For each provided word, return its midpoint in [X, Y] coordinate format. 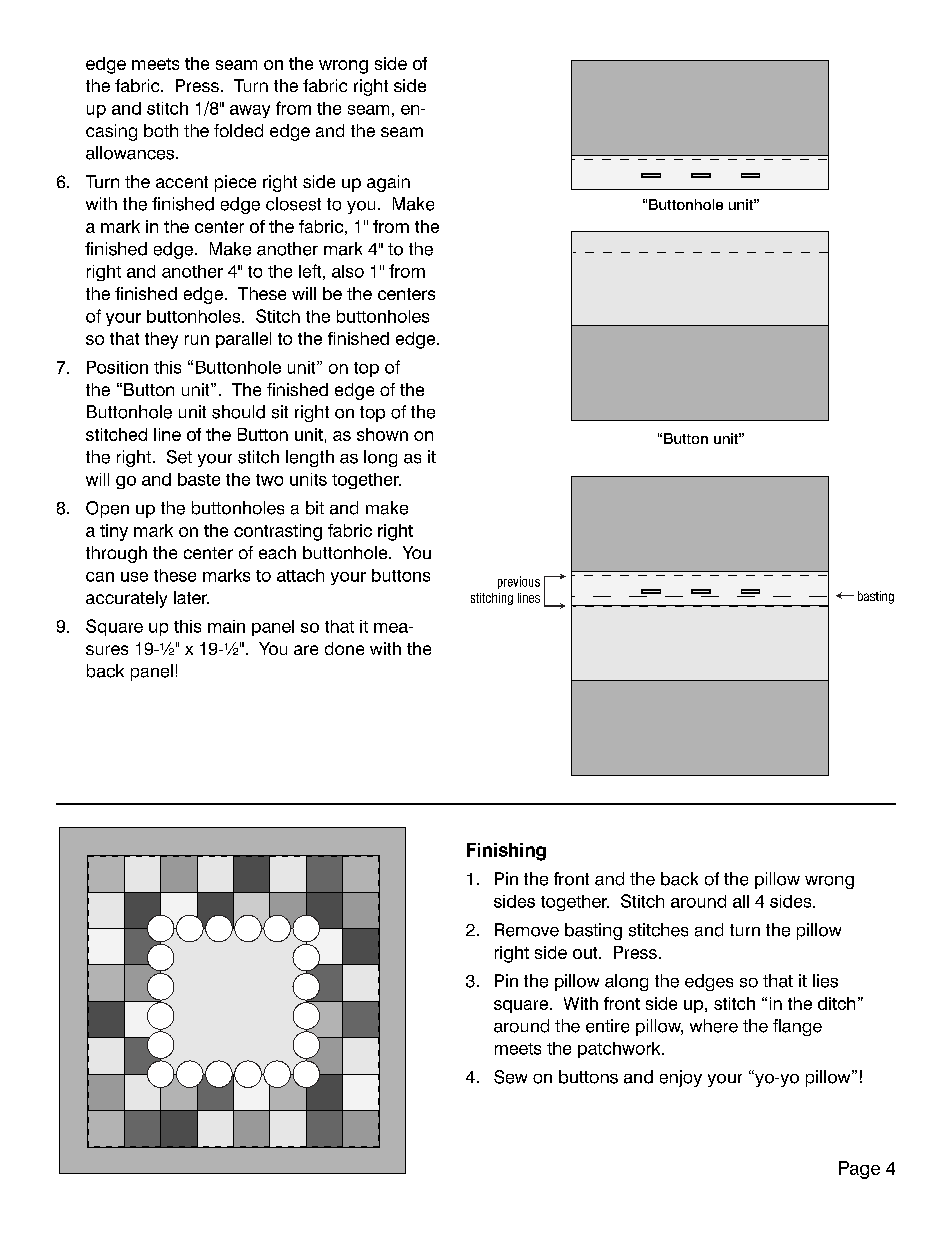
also [348, 271]
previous [519, 582]
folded [238, 130]
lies [825, 981]
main [226, 626]
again [388, 183]
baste [199, 479]
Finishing [506, 852]
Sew [510, 1077]
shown [382, 434]
